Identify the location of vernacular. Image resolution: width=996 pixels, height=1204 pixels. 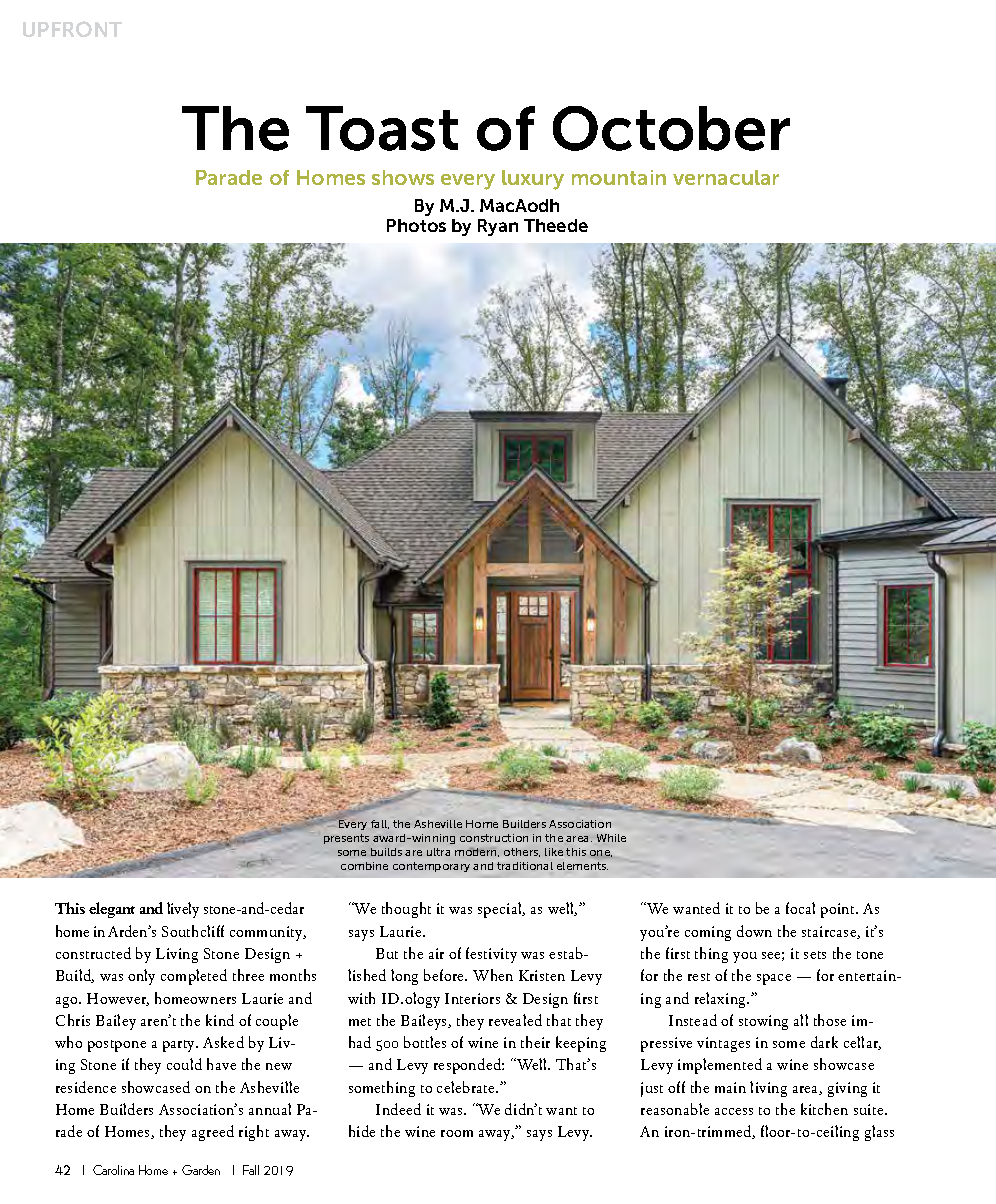
(726, 177).
